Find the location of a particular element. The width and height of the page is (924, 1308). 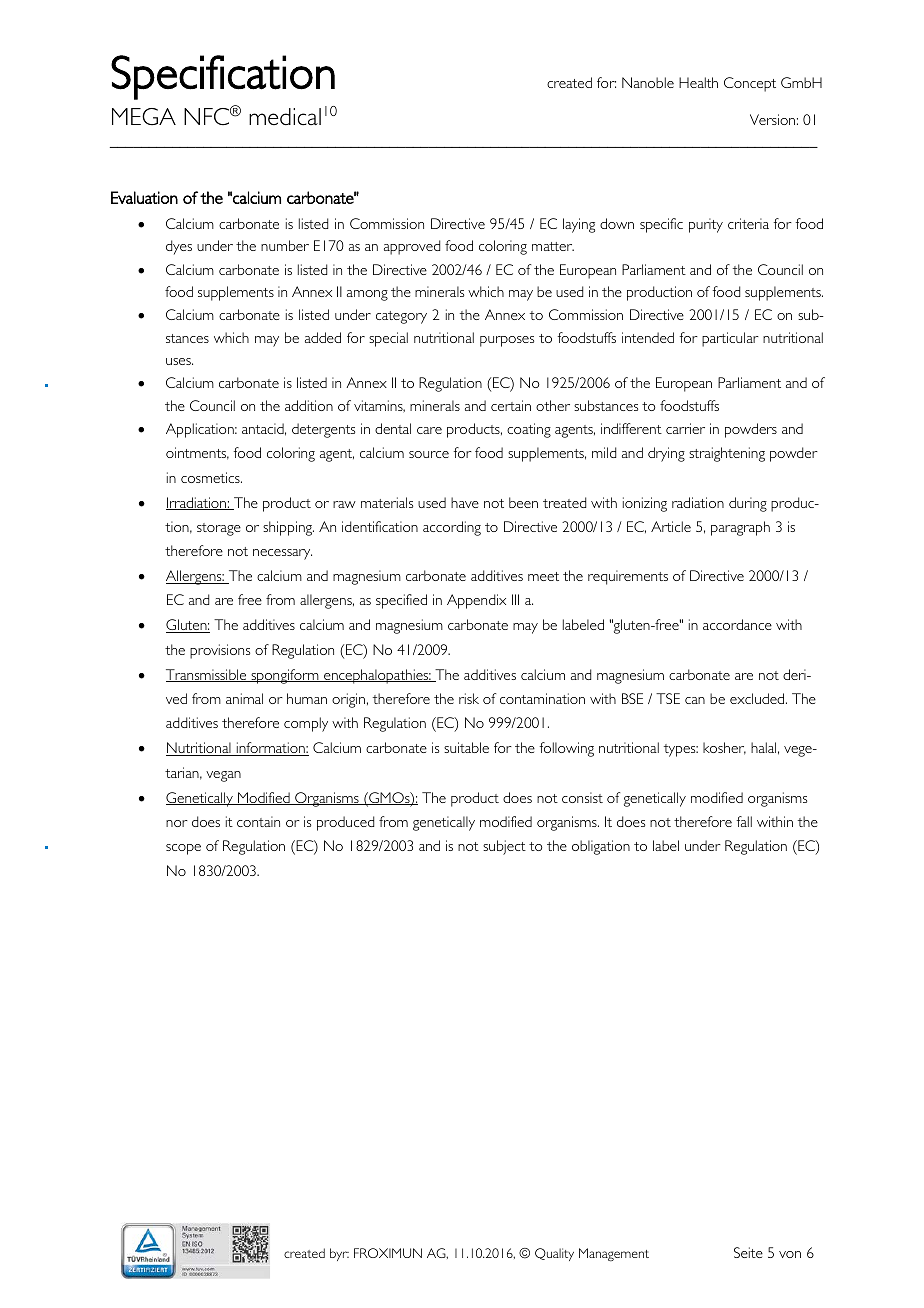

MEGA is located at coordinates (144, 116).
